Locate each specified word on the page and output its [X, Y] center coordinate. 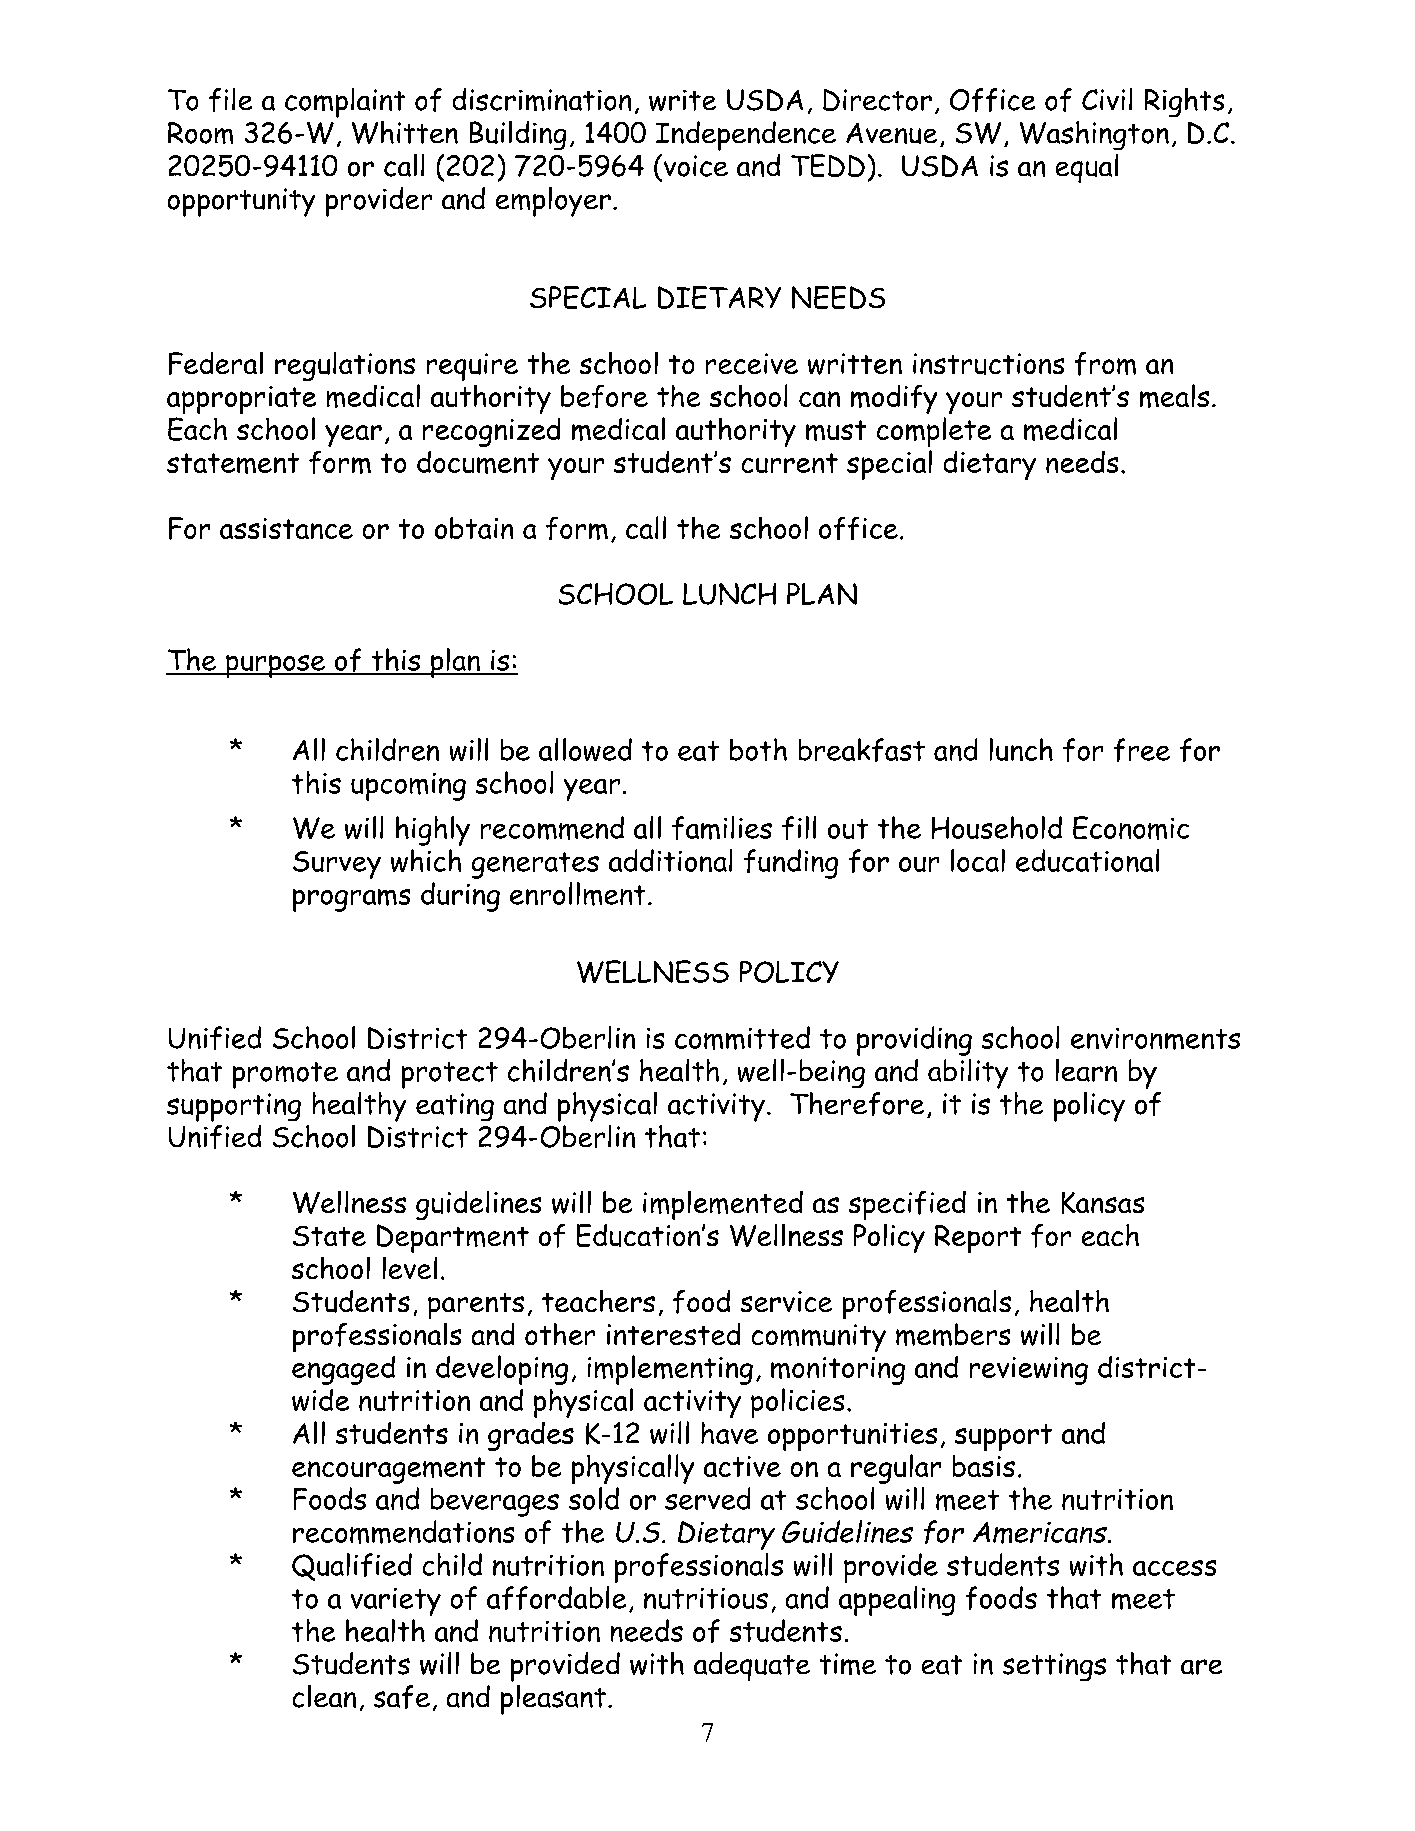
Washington [1094, 135]
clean [324, 1696]
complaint [345, 103]
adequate [752, 1666]
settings [1054, 1667]
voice [694, 165]
